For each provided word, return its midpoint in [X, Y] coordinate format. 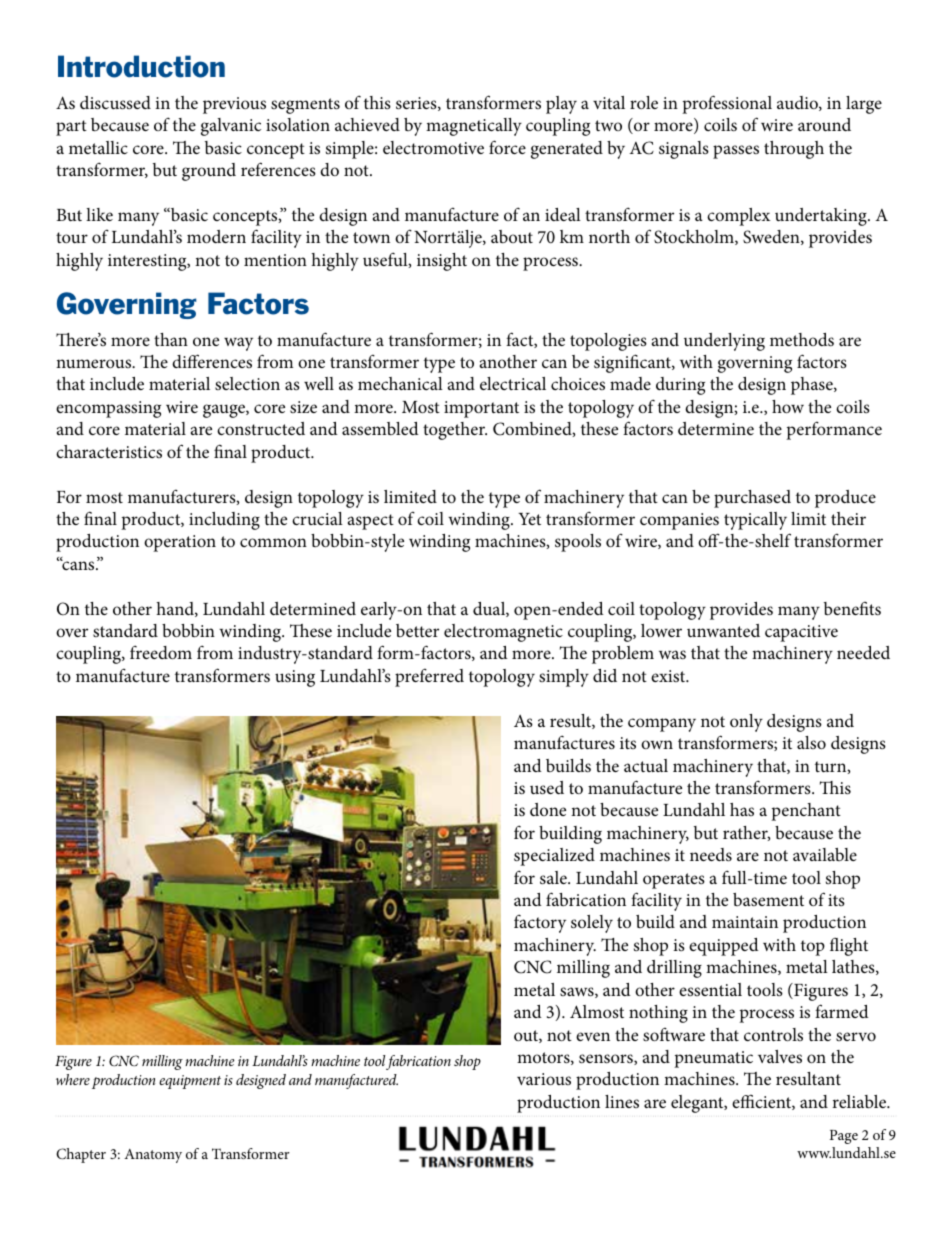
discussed [115, 103]
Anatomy [153, 1156]
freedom [161, 652]
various [544, 1079]
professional [727, 104]
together [455, 431]
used [547, 788]
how [788, 406]
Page [844, 1137]
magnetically [474, 127]
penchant [806, 812]
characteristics [109, 452]
